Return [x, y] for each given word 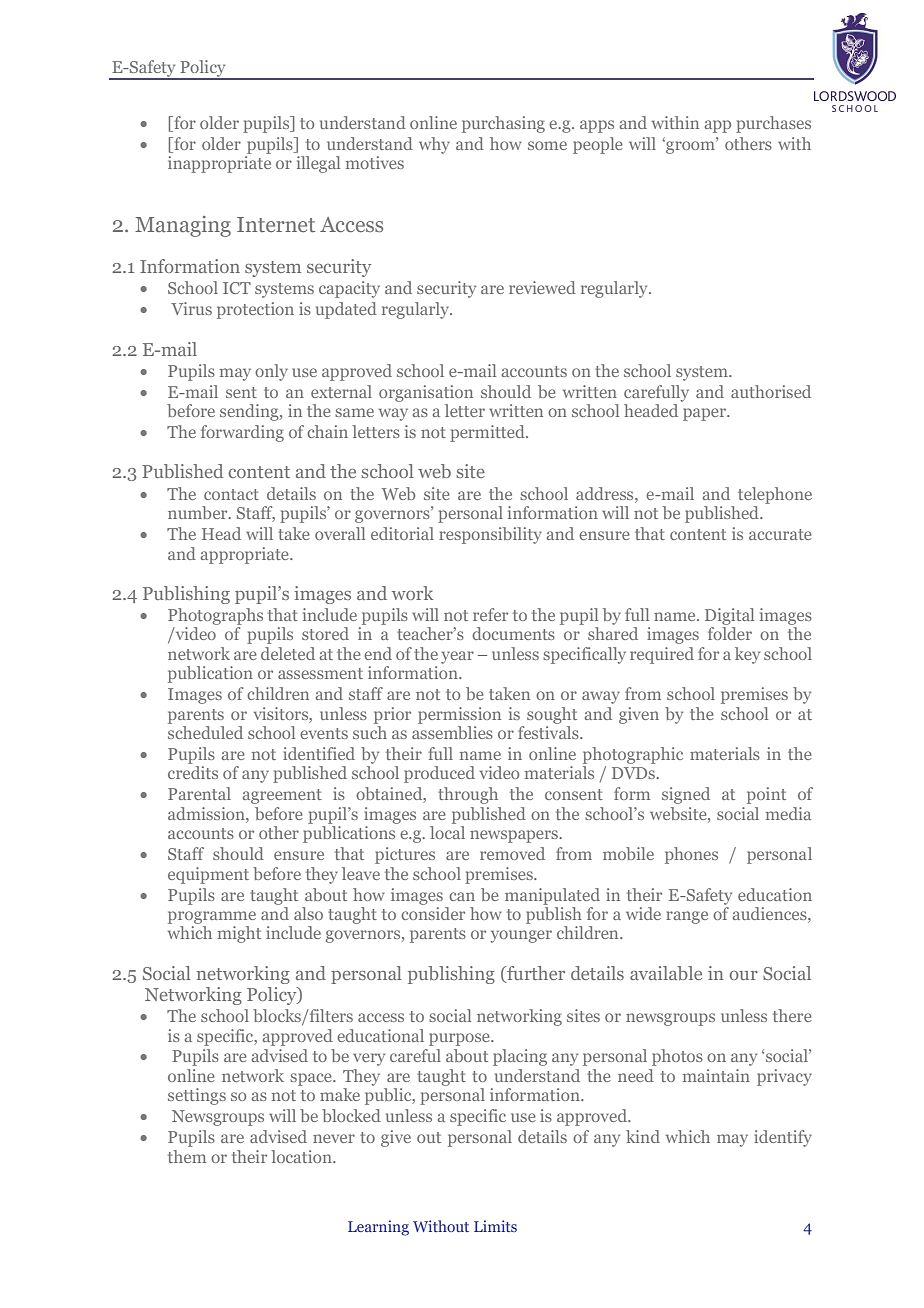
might [239, 934]
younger [521, 936]
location [302, 1156]
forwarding [242, 433]
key [747, 655]
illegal [318, 164]
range [687, 917]
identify [783, 1138]
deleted [288, 653]
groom [689, 147]
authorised [771, 391]
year [457, 657]
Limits [495, 1226]
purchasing [503, 124]
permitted [488, 433]
